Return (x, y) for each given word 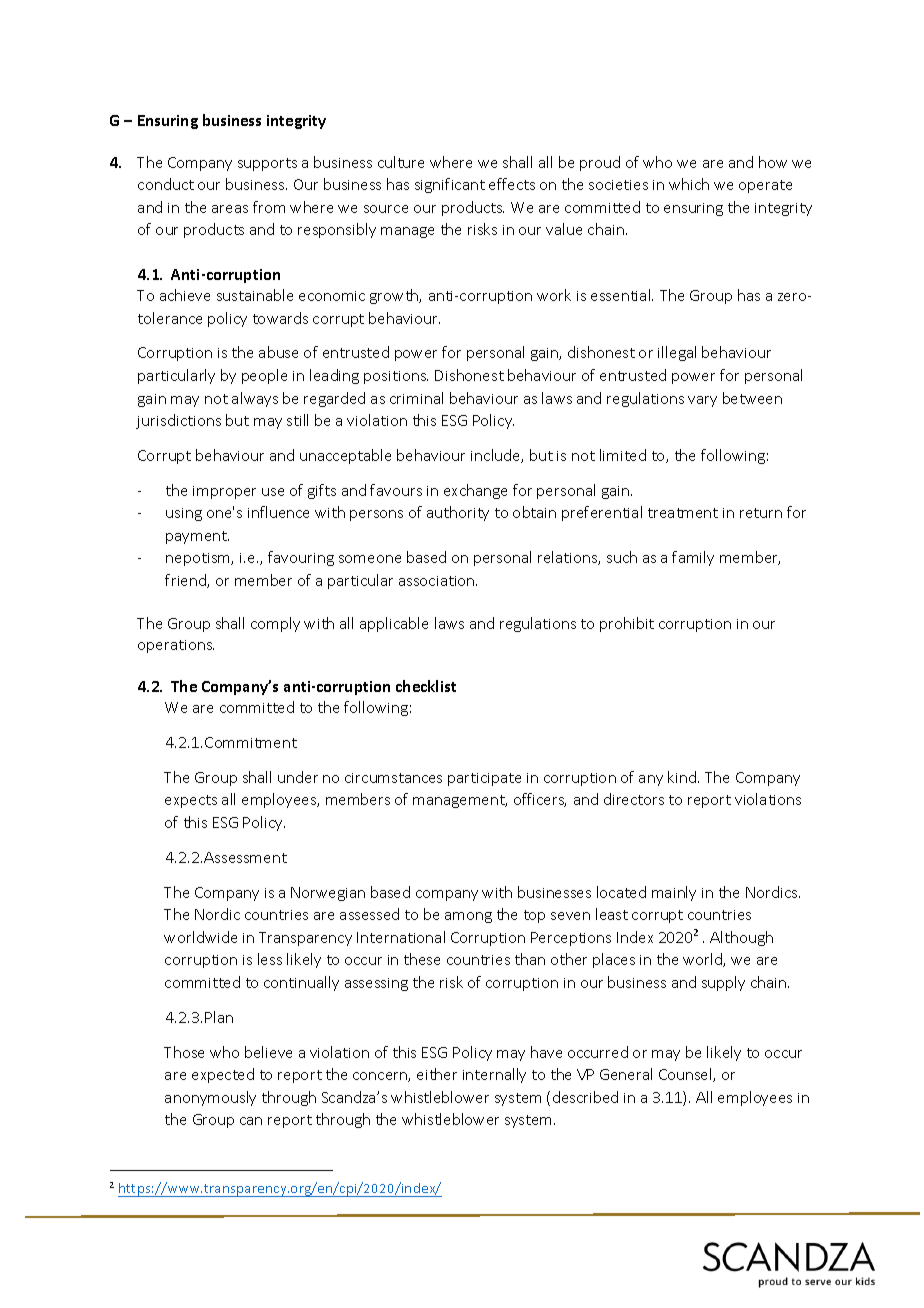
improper (224, 492)
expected (223, 1075)
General (626, 1074)
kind (682, 777)
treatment (683, 513)
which (689, 184)
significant (450, 185)
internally (494, 1075)
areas (230, 209)
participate (484, 779)
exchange (475, 491)
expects (191, 801)
